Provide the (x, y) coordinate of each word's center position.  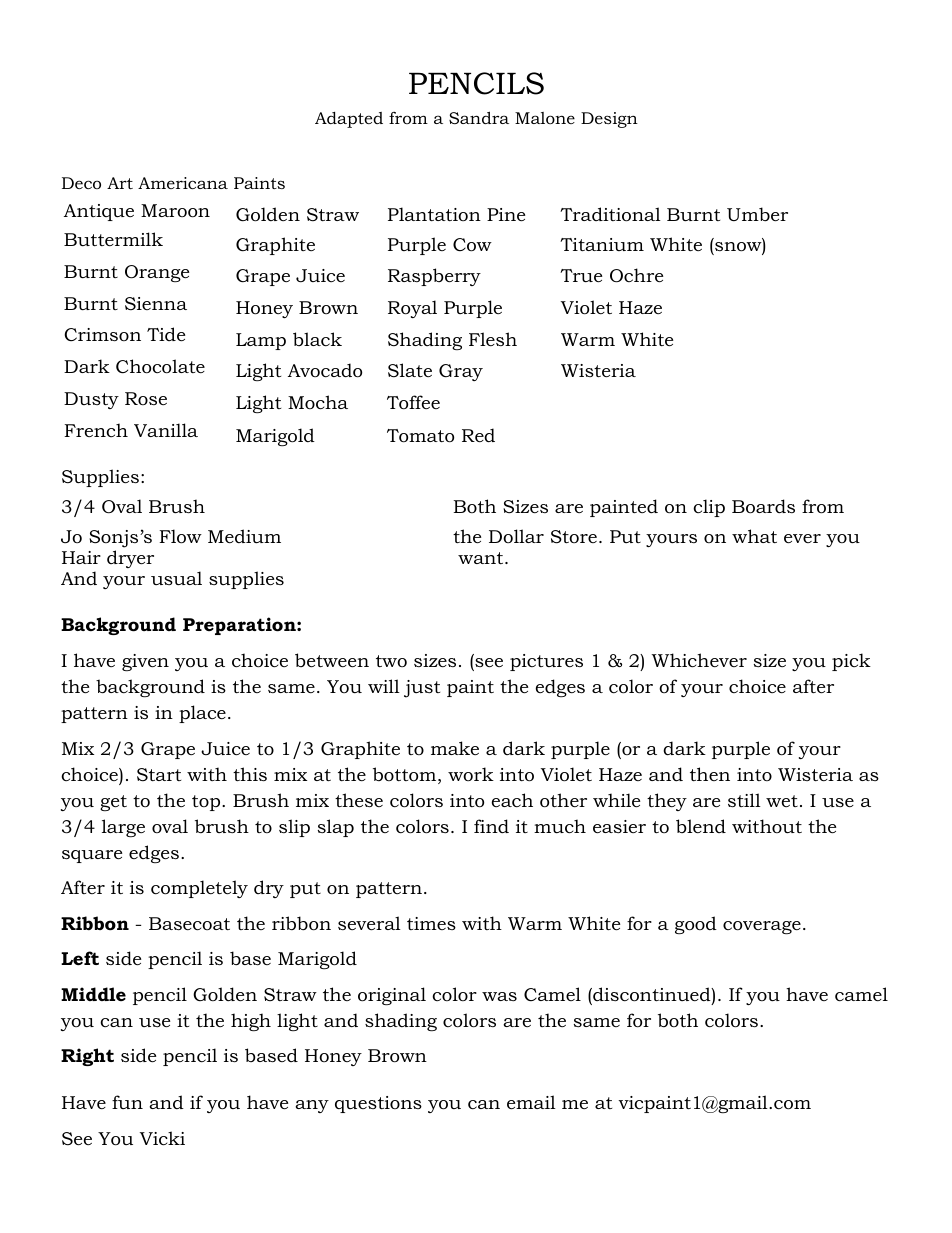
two (391, 661)
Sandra (479, 117)
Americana (183, 183)
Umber (757, 214)
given (145, 662)
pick (851, 662)
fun (127, 1102)
